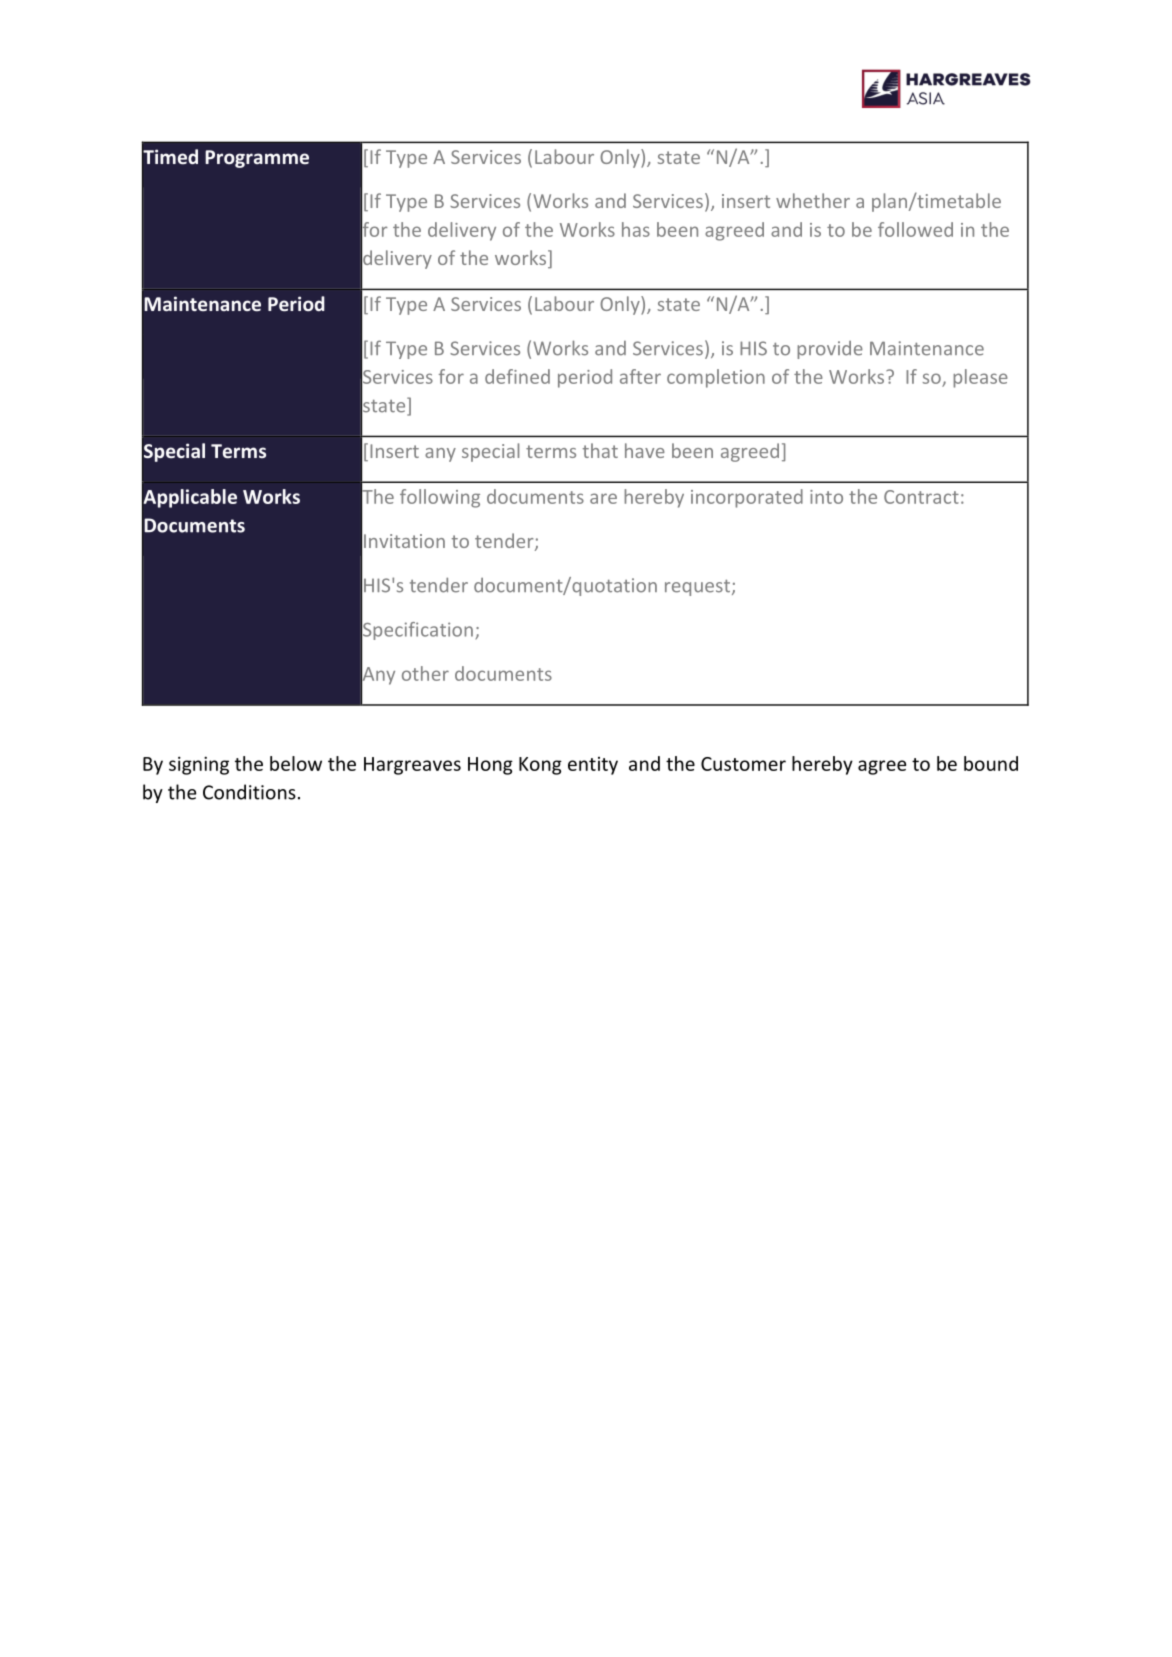  What do you see at coordinates (440, 498) in the screenshot?
I see `following` at bounding box center [440, 498].
